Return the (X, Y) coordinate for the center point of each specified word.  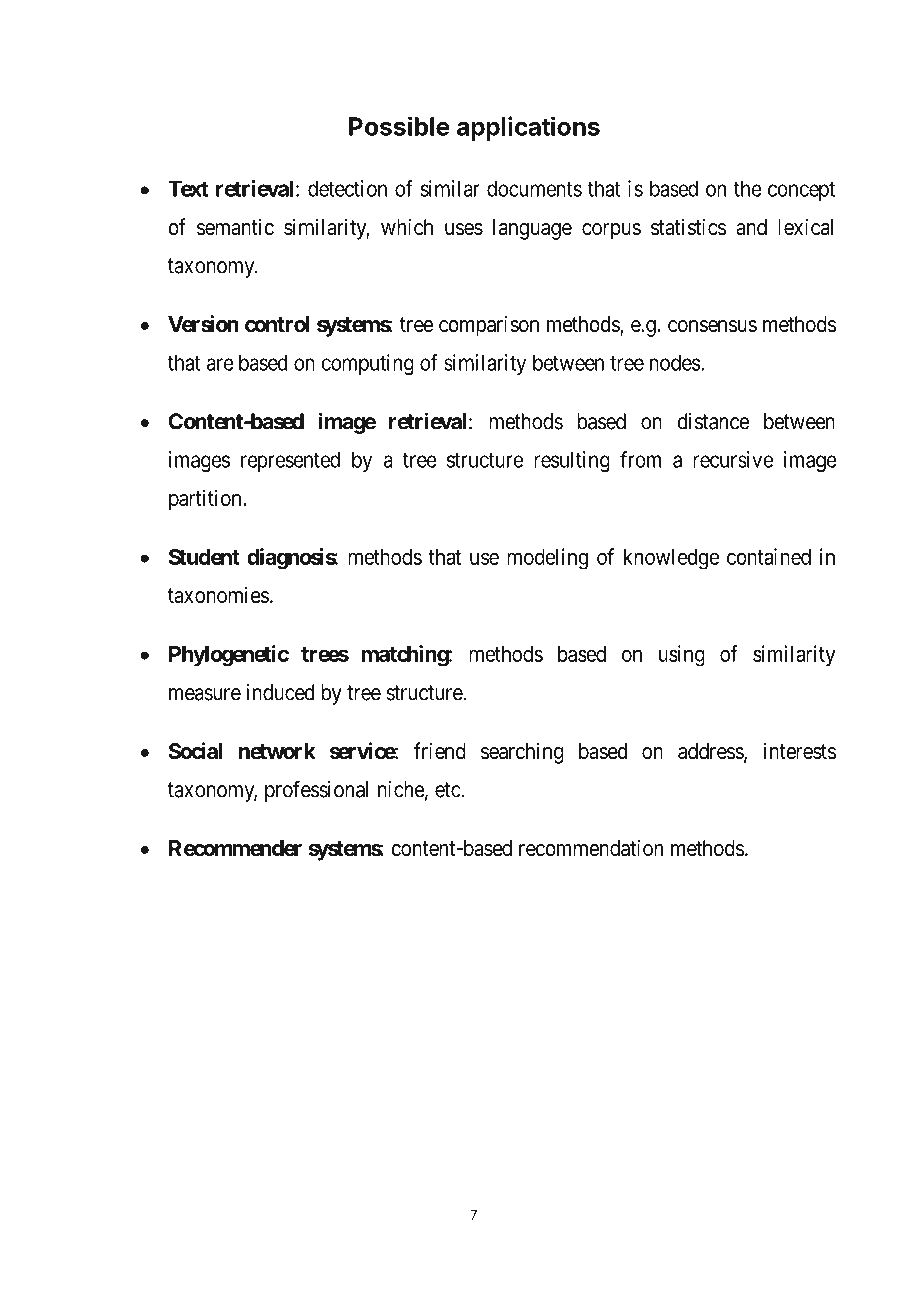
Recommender (235, 848)
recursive (733, 459)
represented (290, 462)
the (748, 188)
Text (188, 188)
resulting (572, 461)
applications (528, 128)
